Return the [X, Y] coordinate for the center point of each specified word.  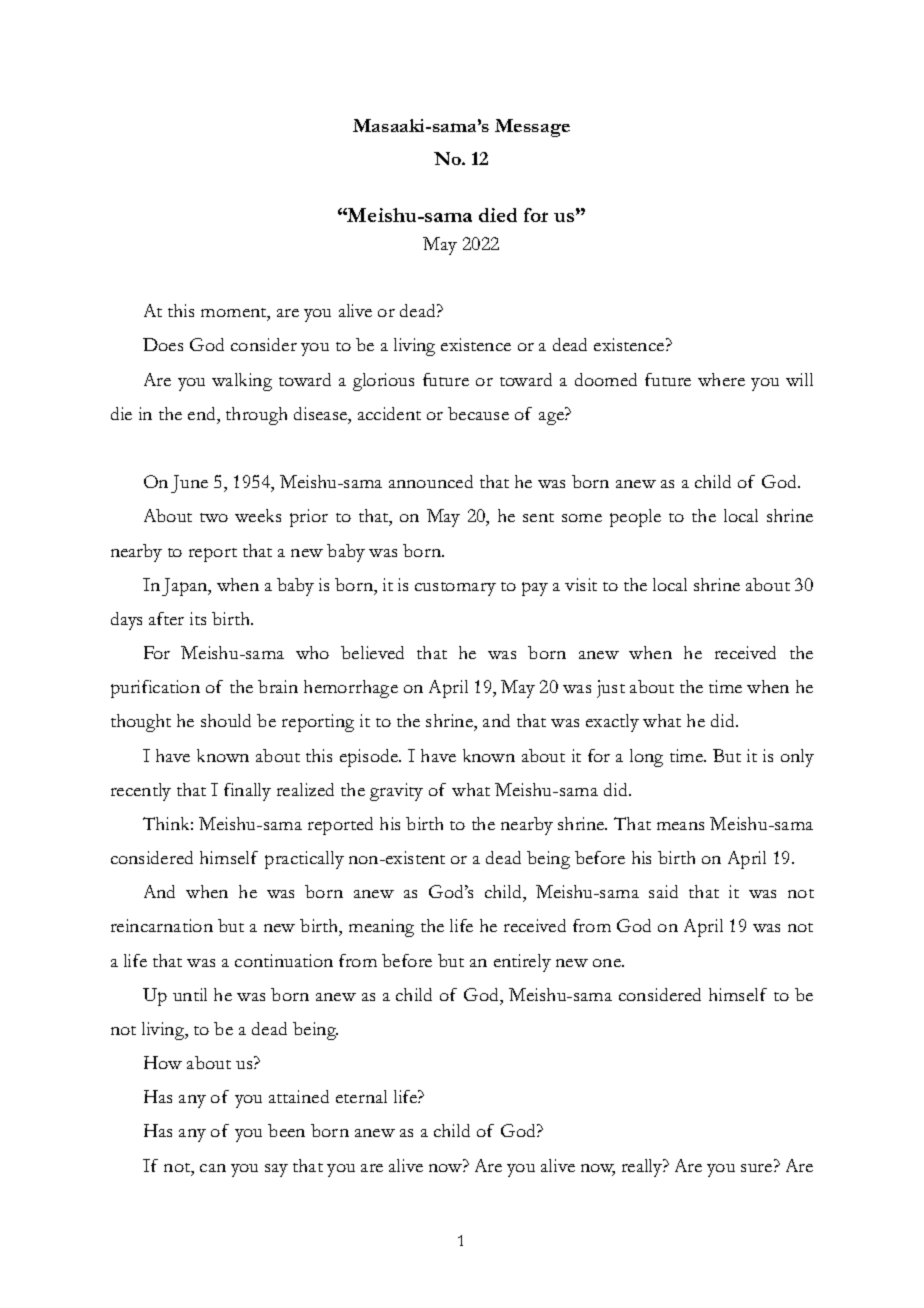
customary [455, 589]
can [213, 1168]
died [498, 215]
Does [163, 344]
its [198, 618]
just [611, 689]
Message [532, 128]
